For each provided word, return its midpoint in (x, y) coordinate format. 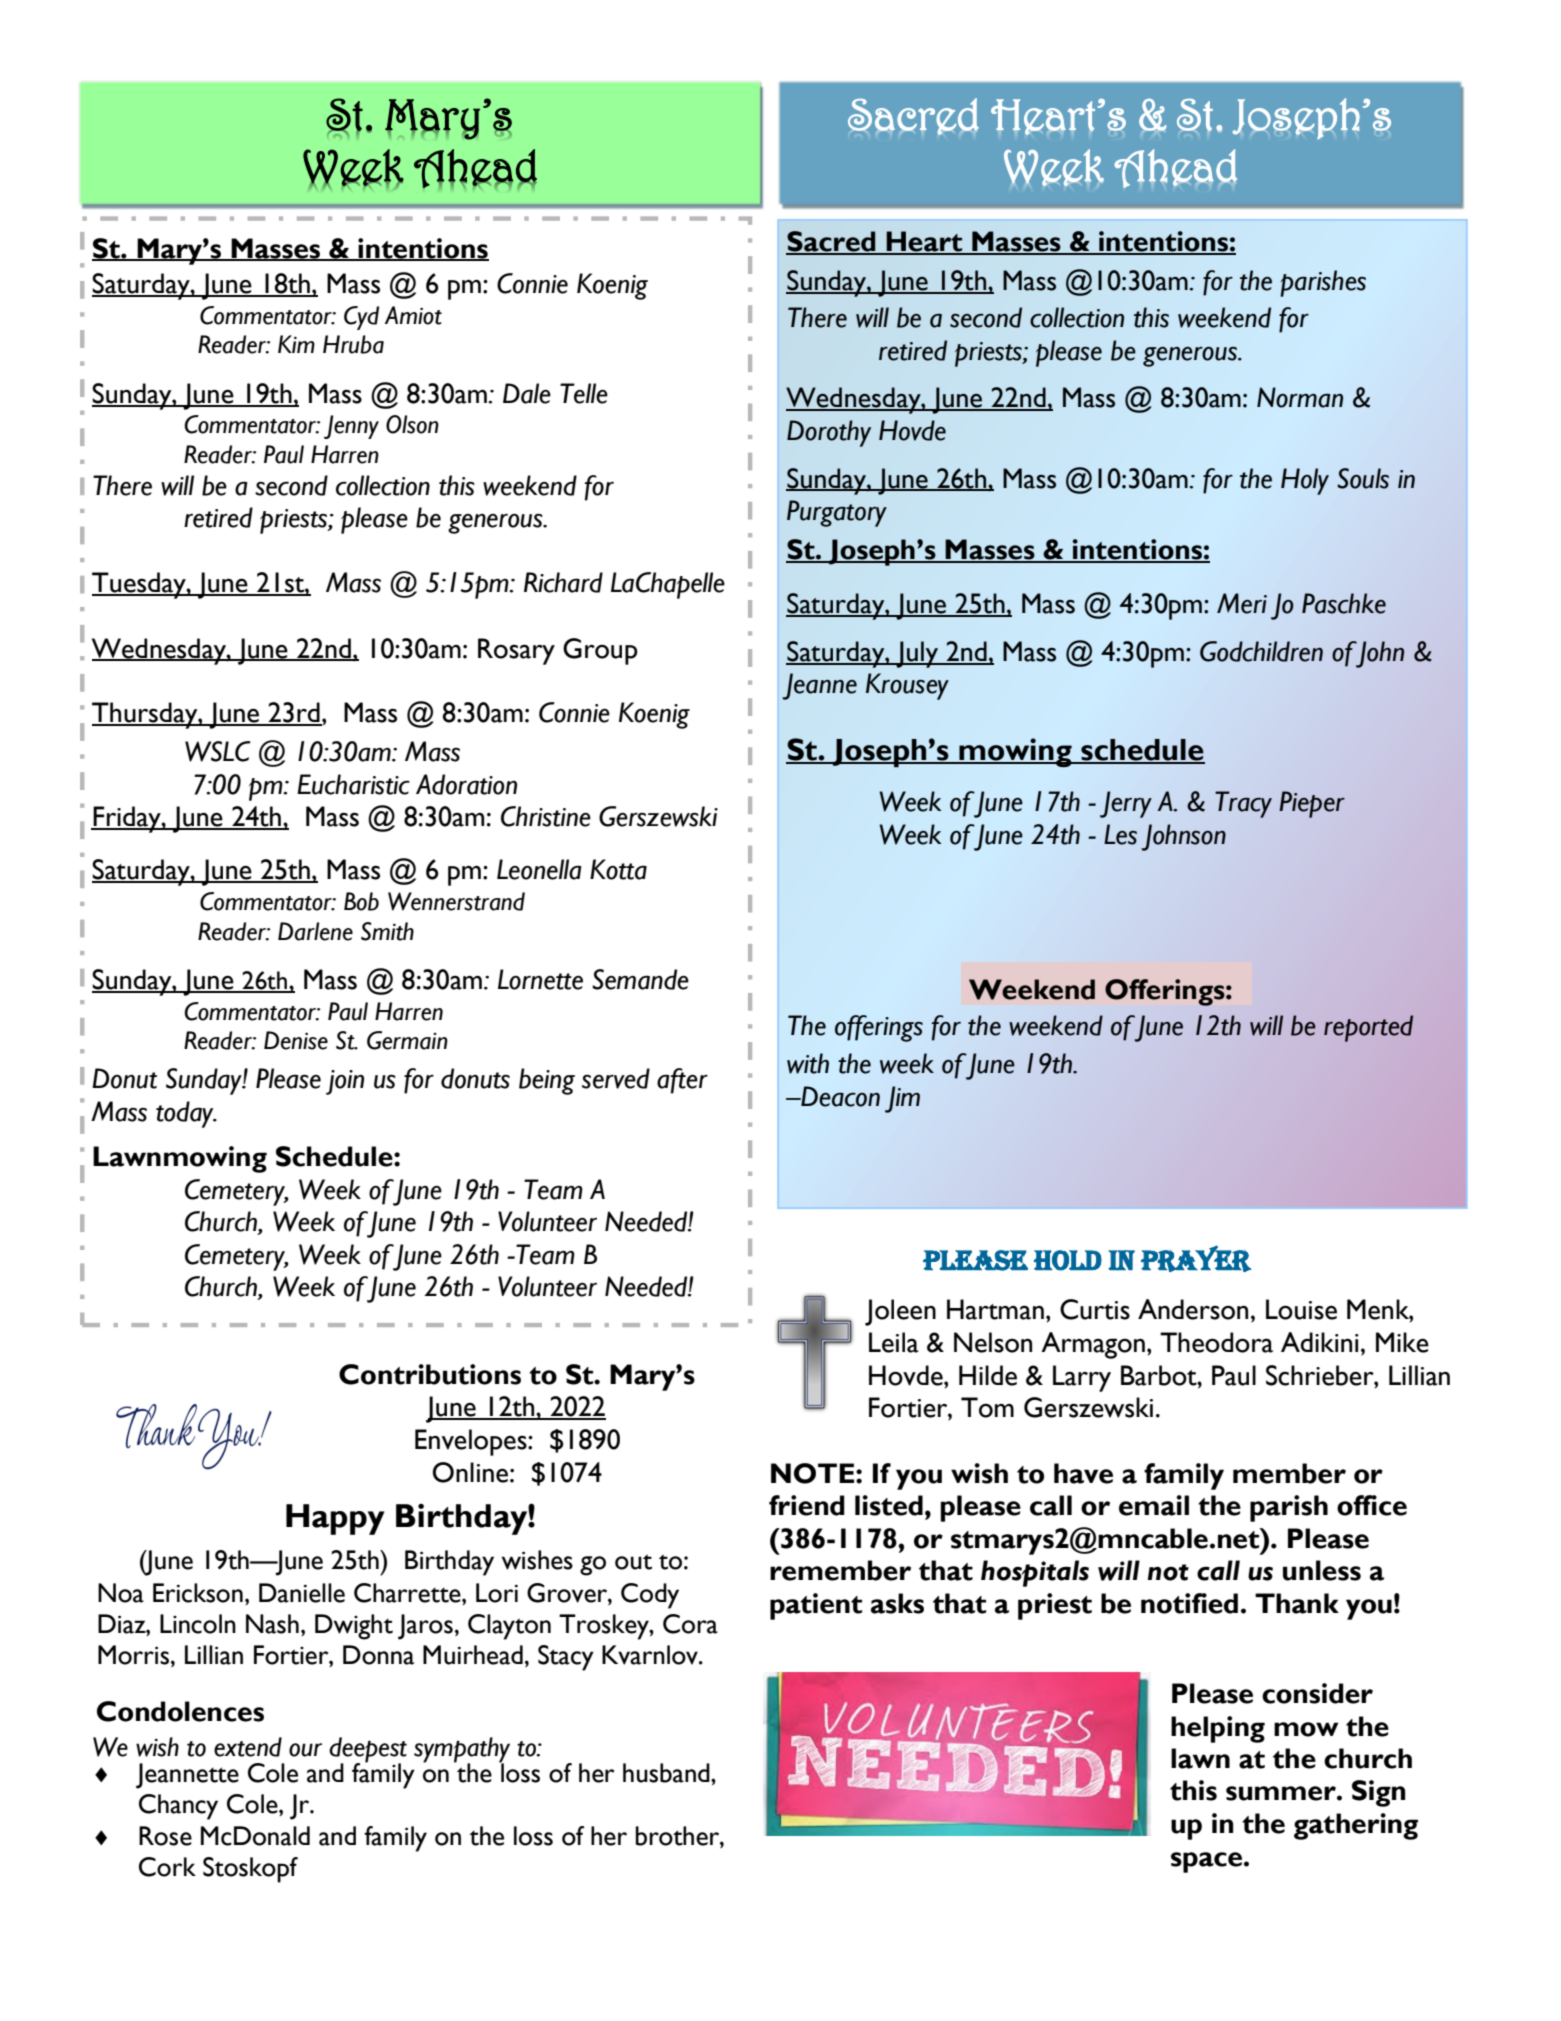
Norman (1300, 397)
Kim (296, 344)
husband (667, 1773)
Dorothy (829, 433)
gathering (1356, 1826)
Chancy (178, 1807)
